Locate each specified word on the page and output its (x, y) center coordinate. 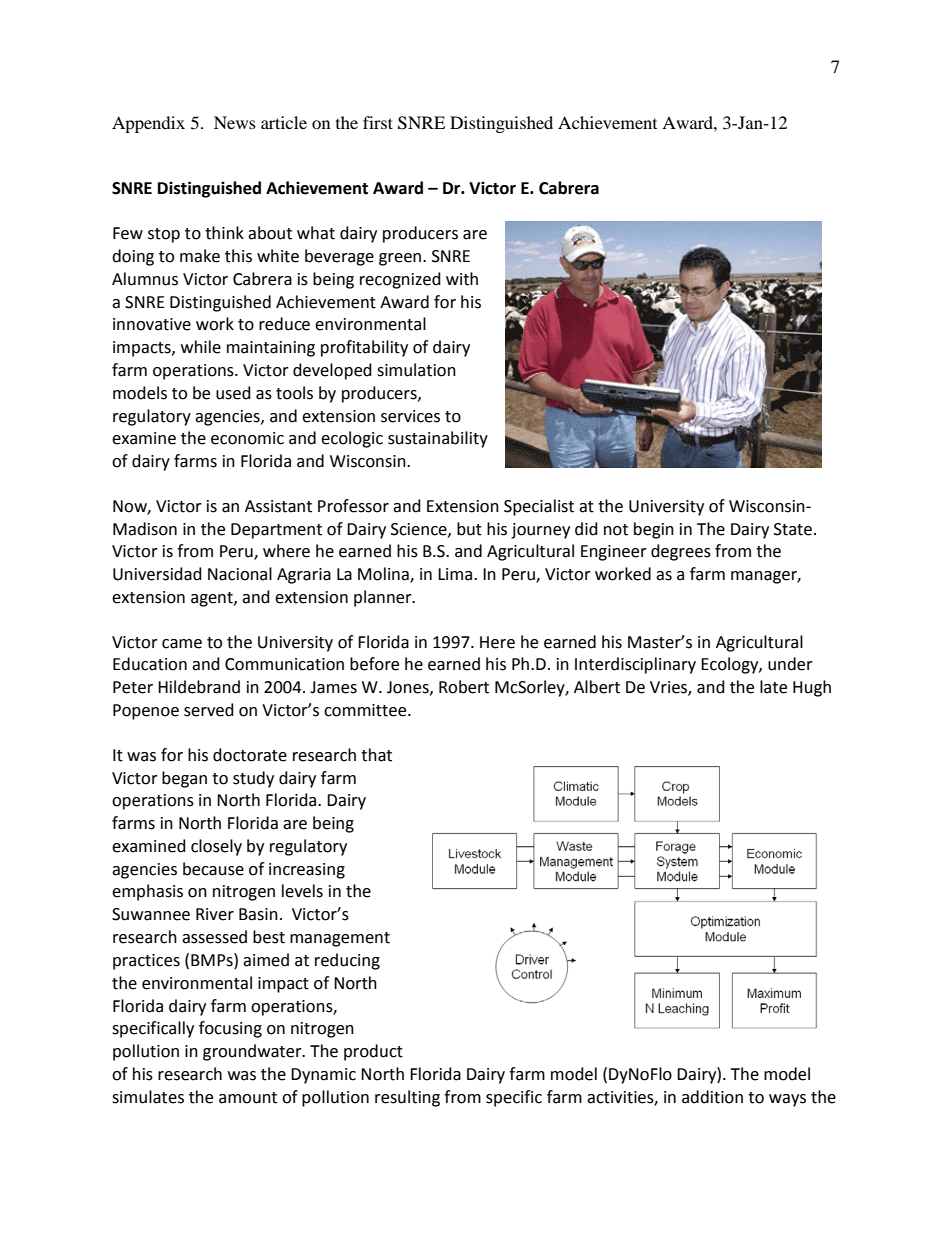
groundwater (253, 1052)
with (462, 279)
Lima (455, 574)
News (235, 122)
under (790, 664)
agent (213, 599)
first (378, 122)
